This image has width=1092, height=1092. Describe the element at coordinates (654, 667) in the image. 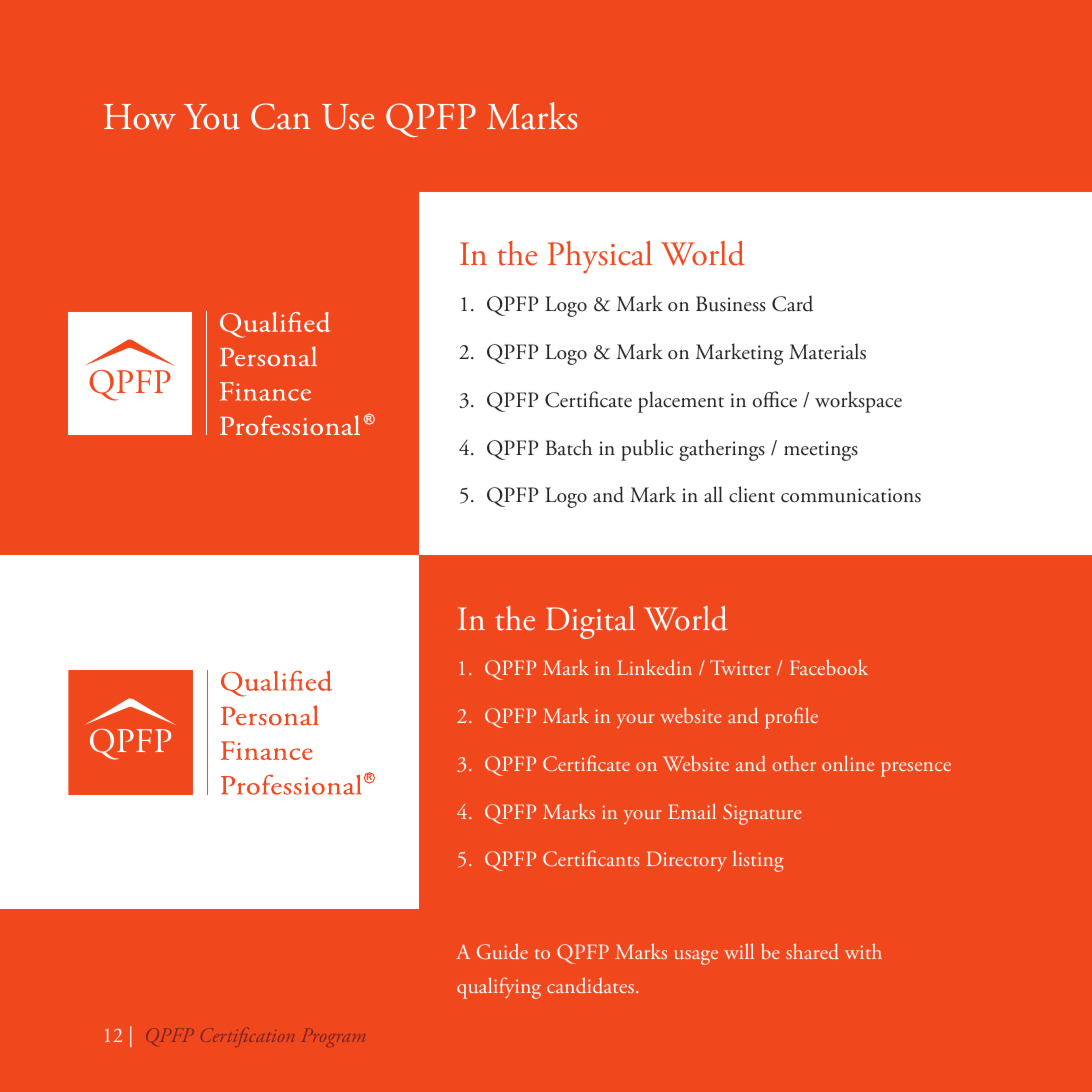

I see `Linkedin` at that location.
